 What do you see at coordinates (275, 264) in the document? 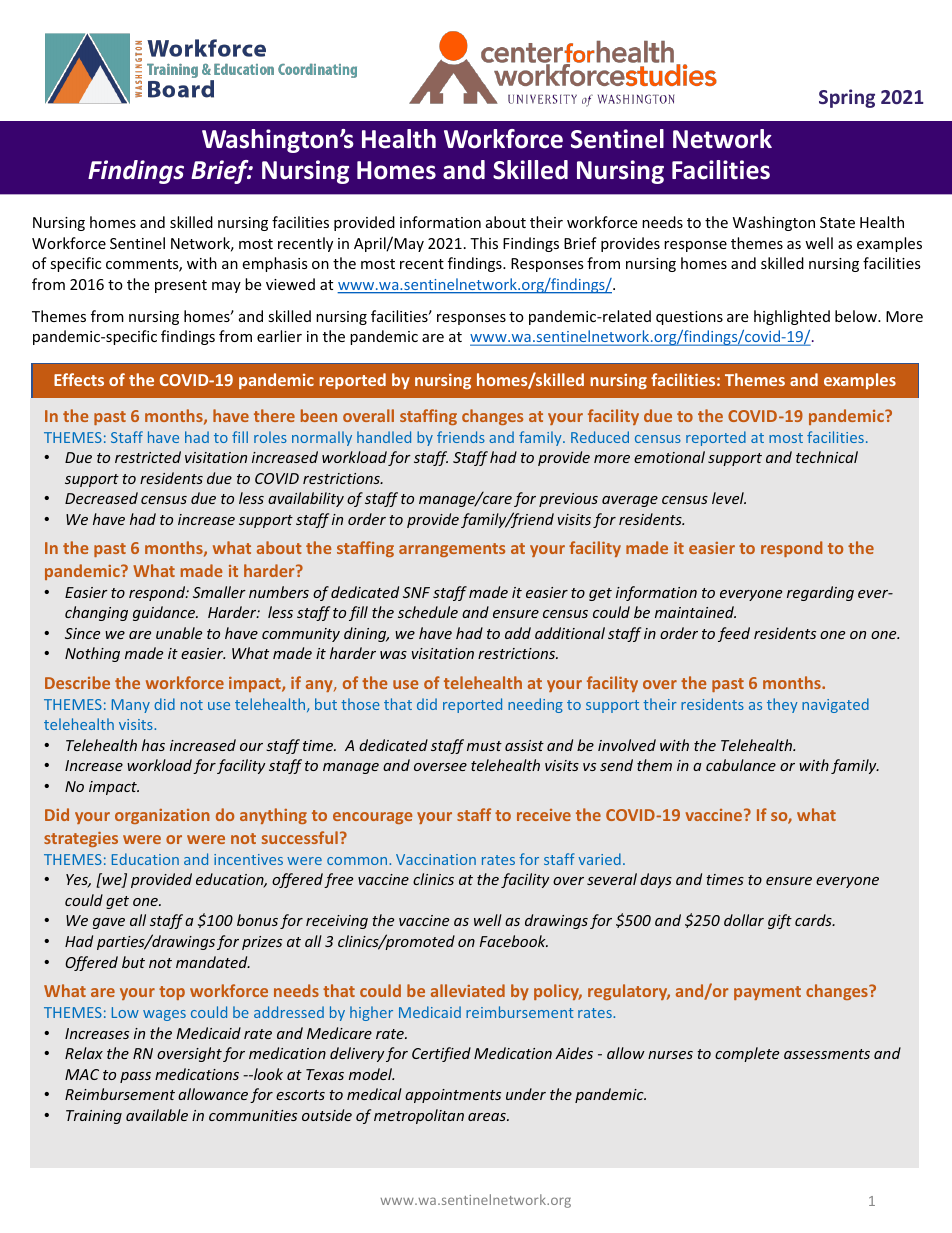
I see `emphasis` at bounding box center [275, 264].
